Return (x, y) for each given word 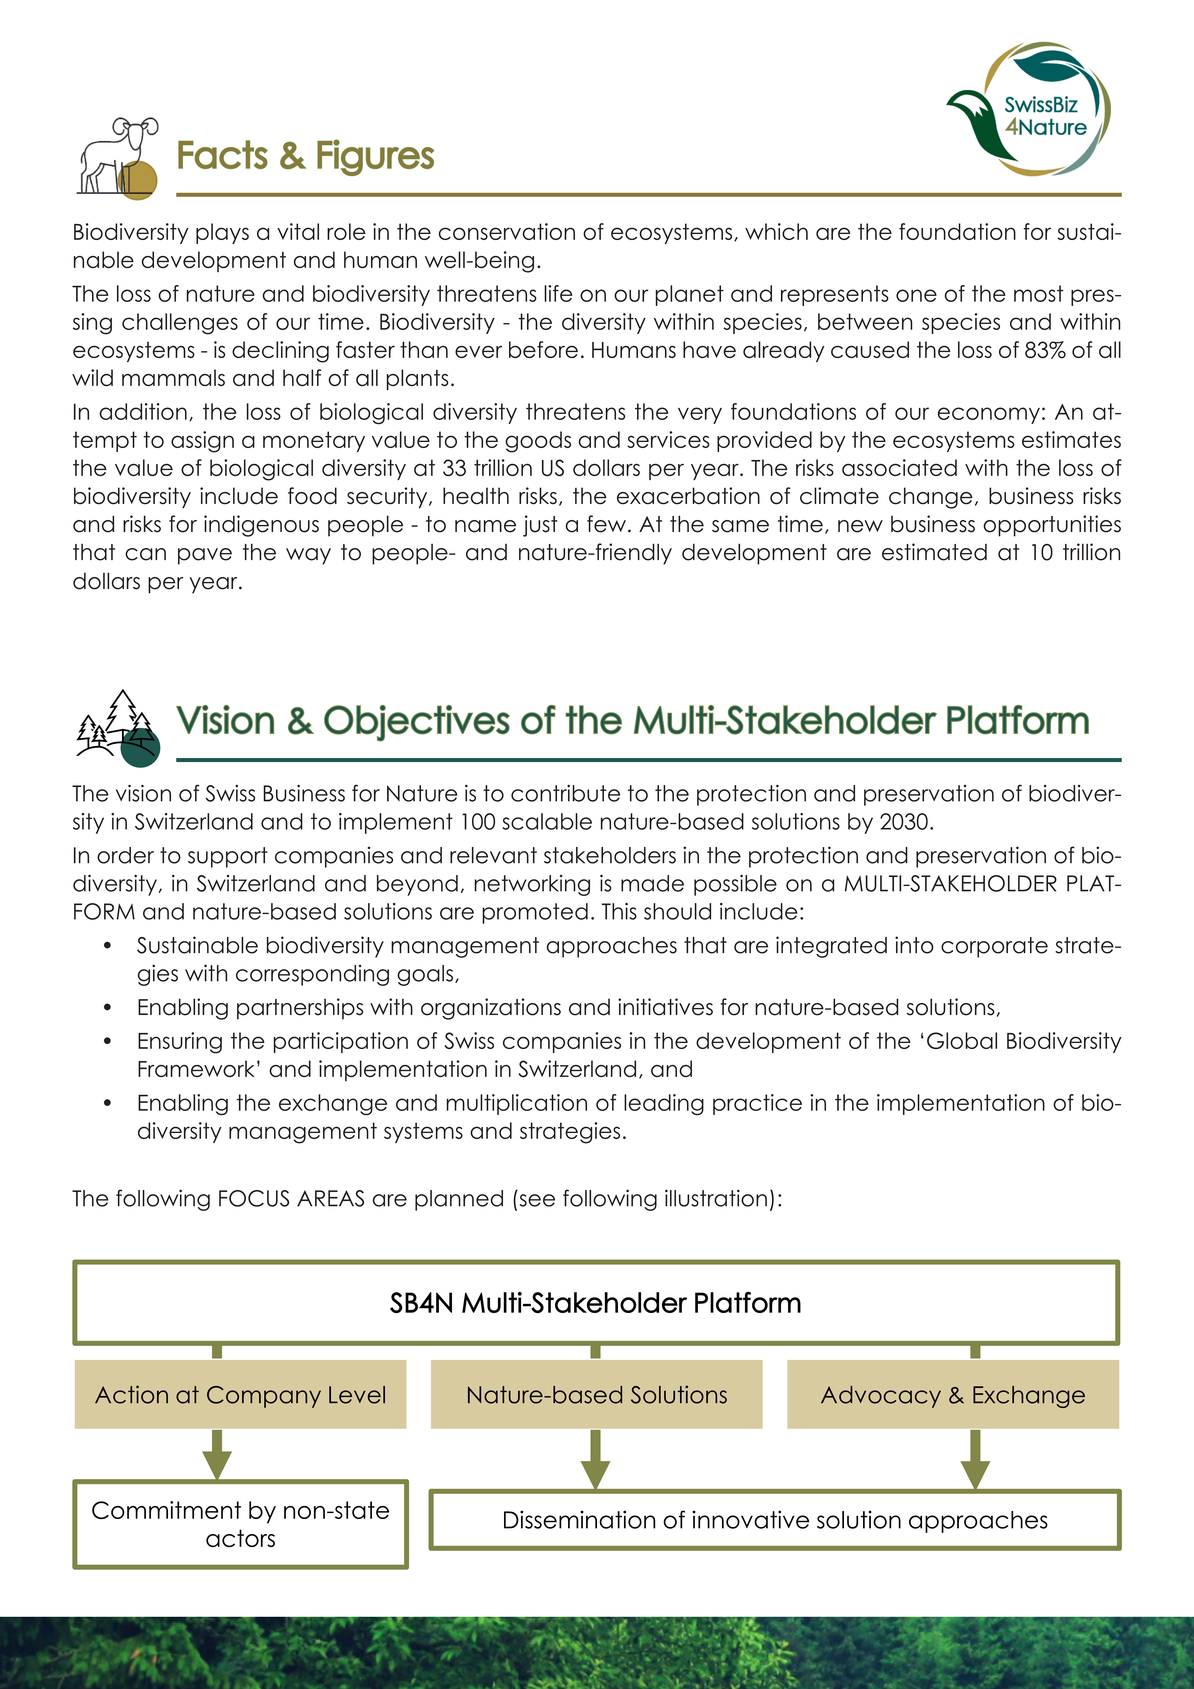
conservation (507, 231)
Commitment (166, 1510)
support (228, 857)
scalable (547, 821)
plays (222, 233)
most (1039, 293)
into (914, 945)
